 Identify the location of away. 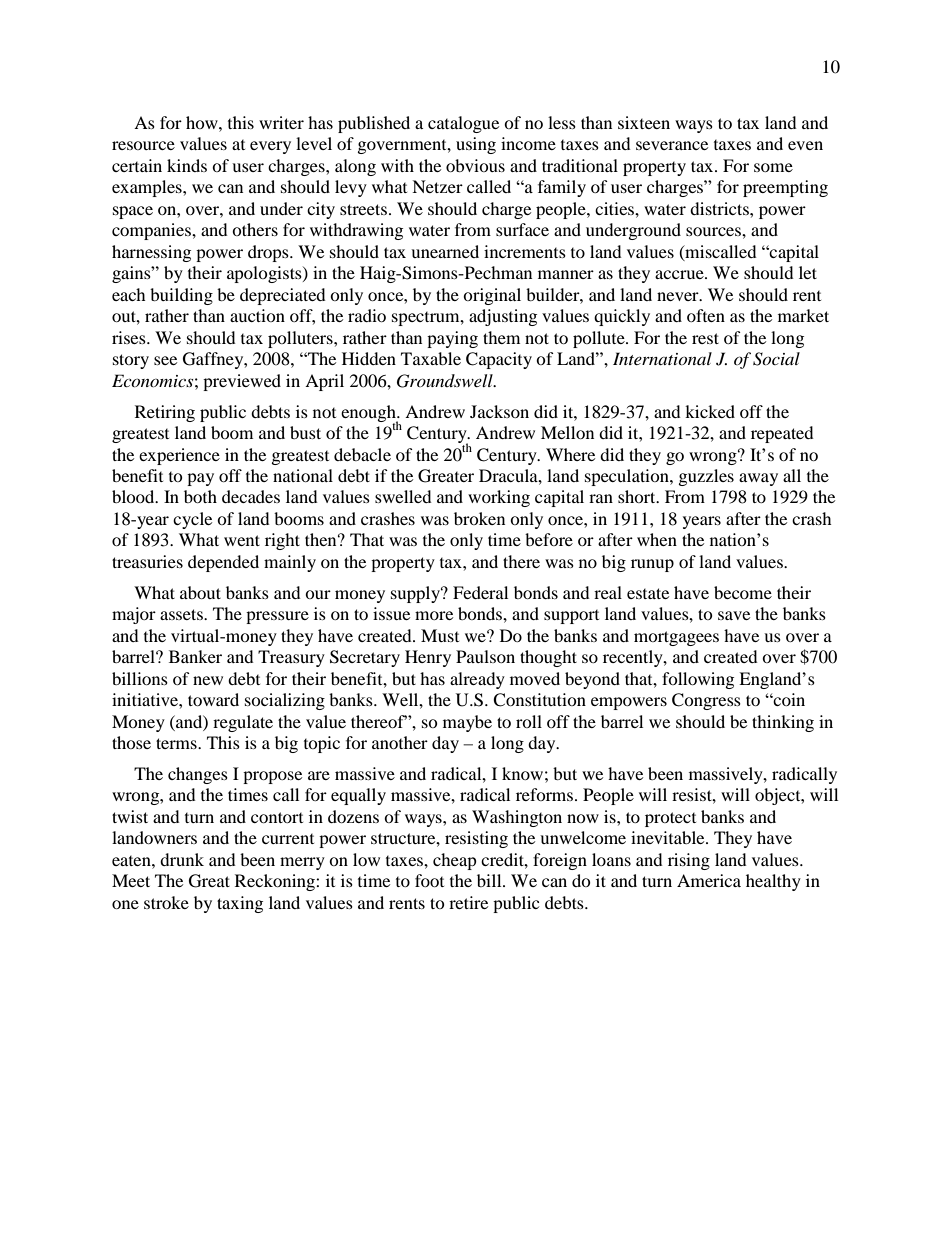
(758, 479).
